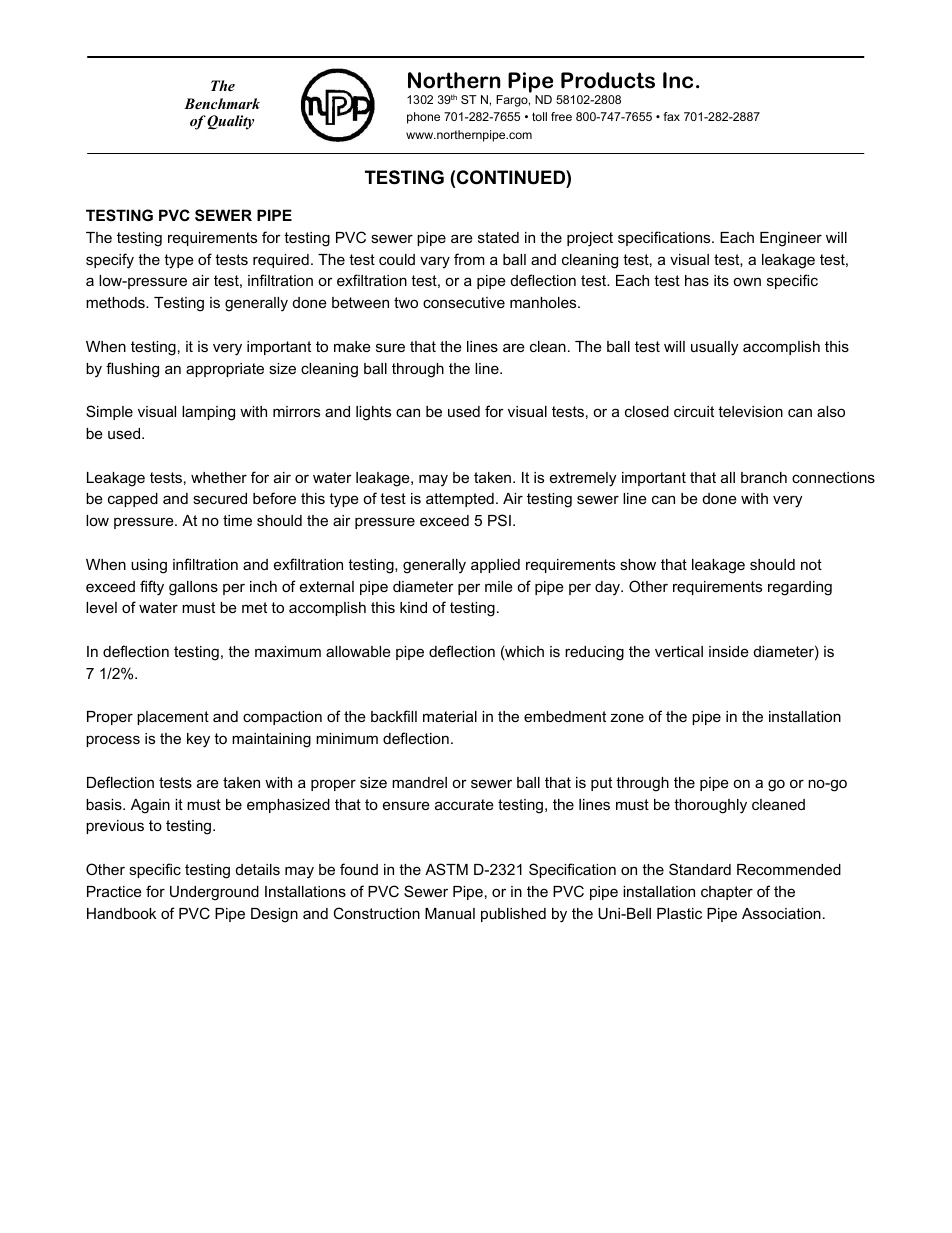 Image resolution: width=952 pixels, height=1233 pixels. Describe the element at coordinates (423, 118) in the document. I see `phone` at that location.
